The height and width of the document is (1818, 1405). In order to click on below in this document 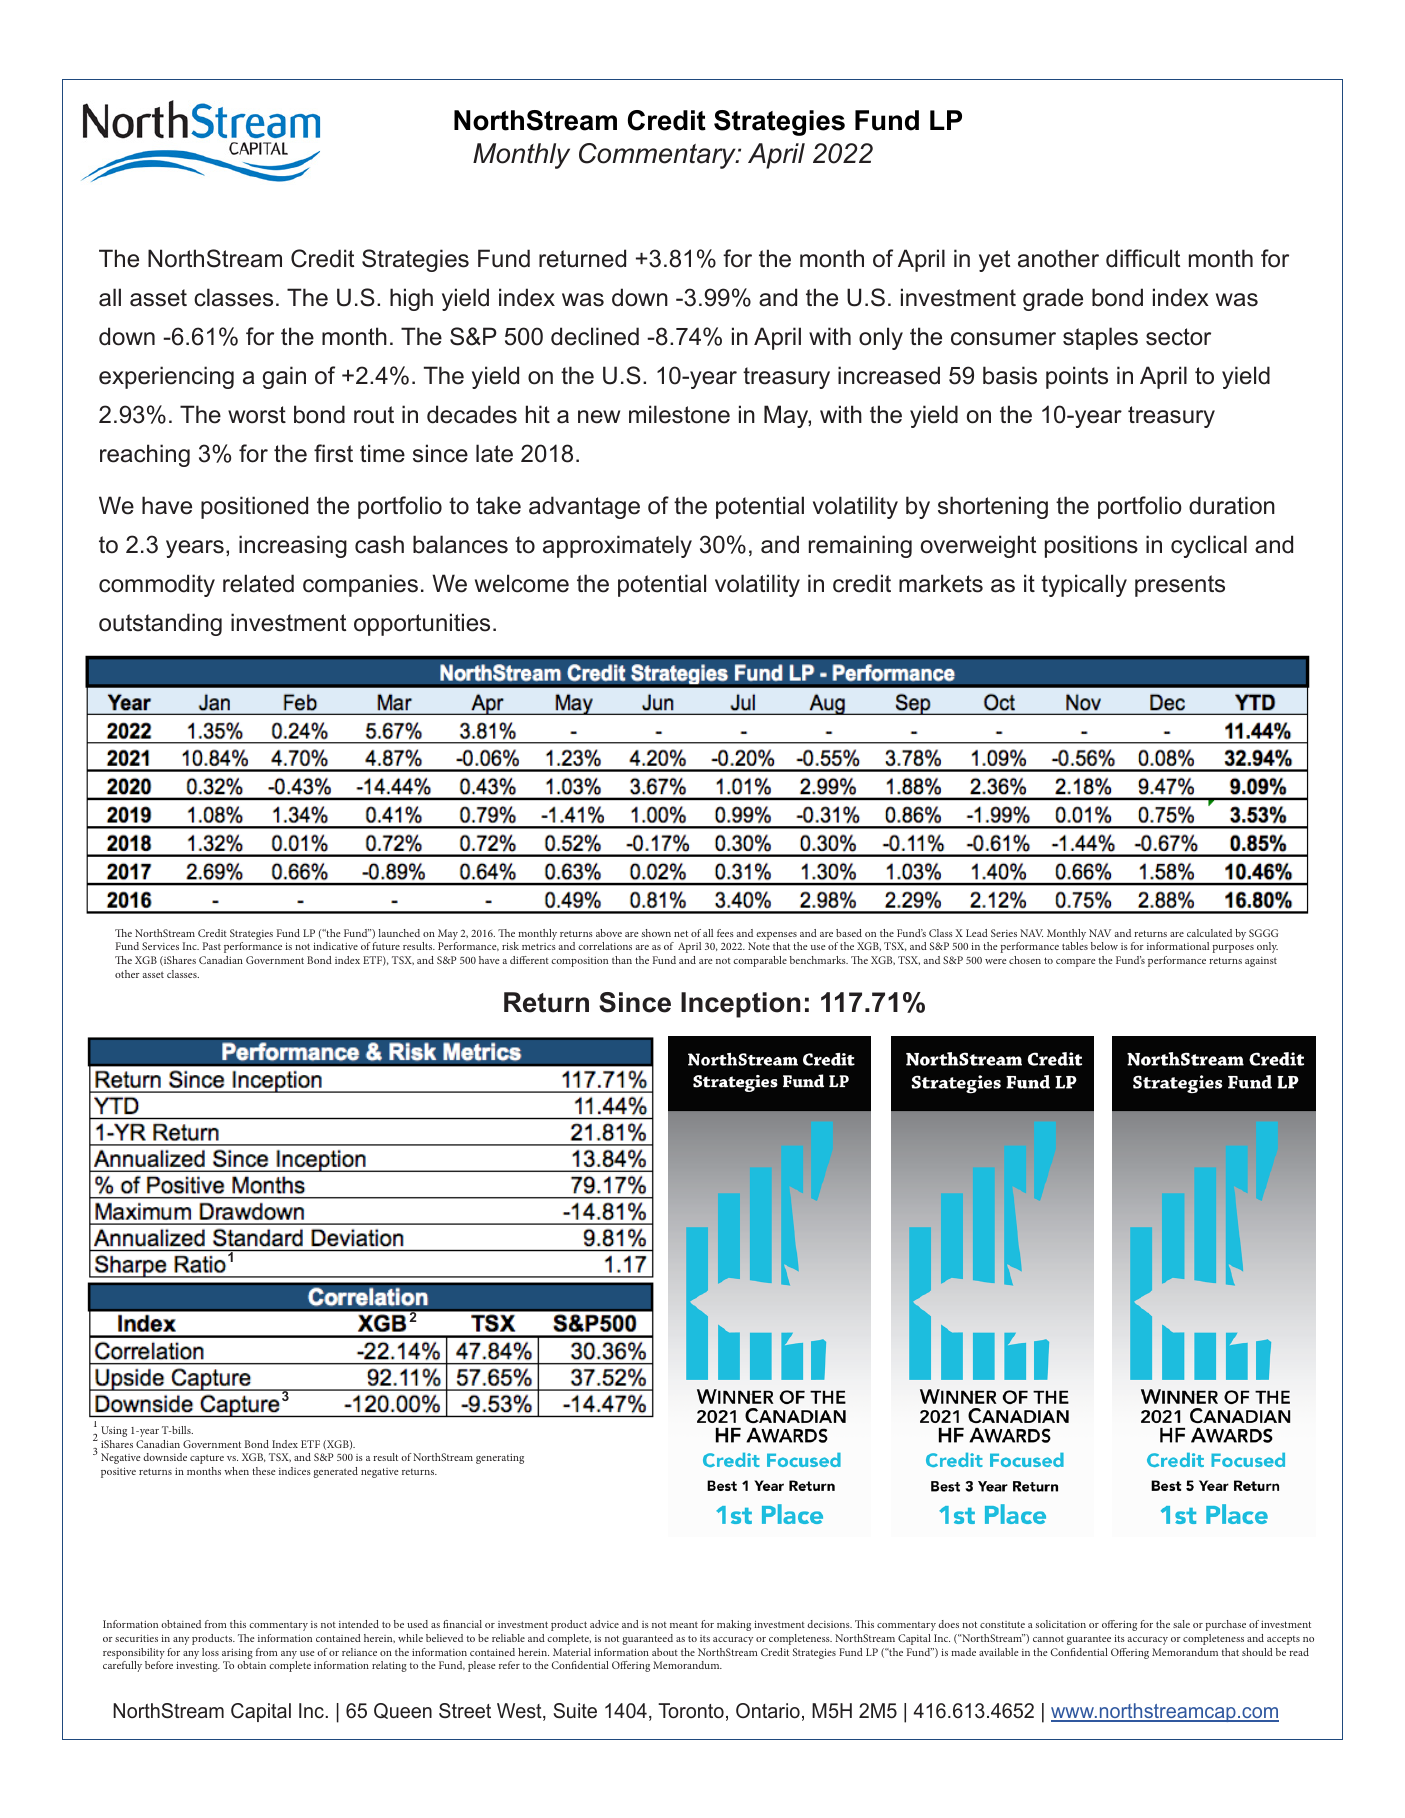, I will do `click(1104, 946)`.
